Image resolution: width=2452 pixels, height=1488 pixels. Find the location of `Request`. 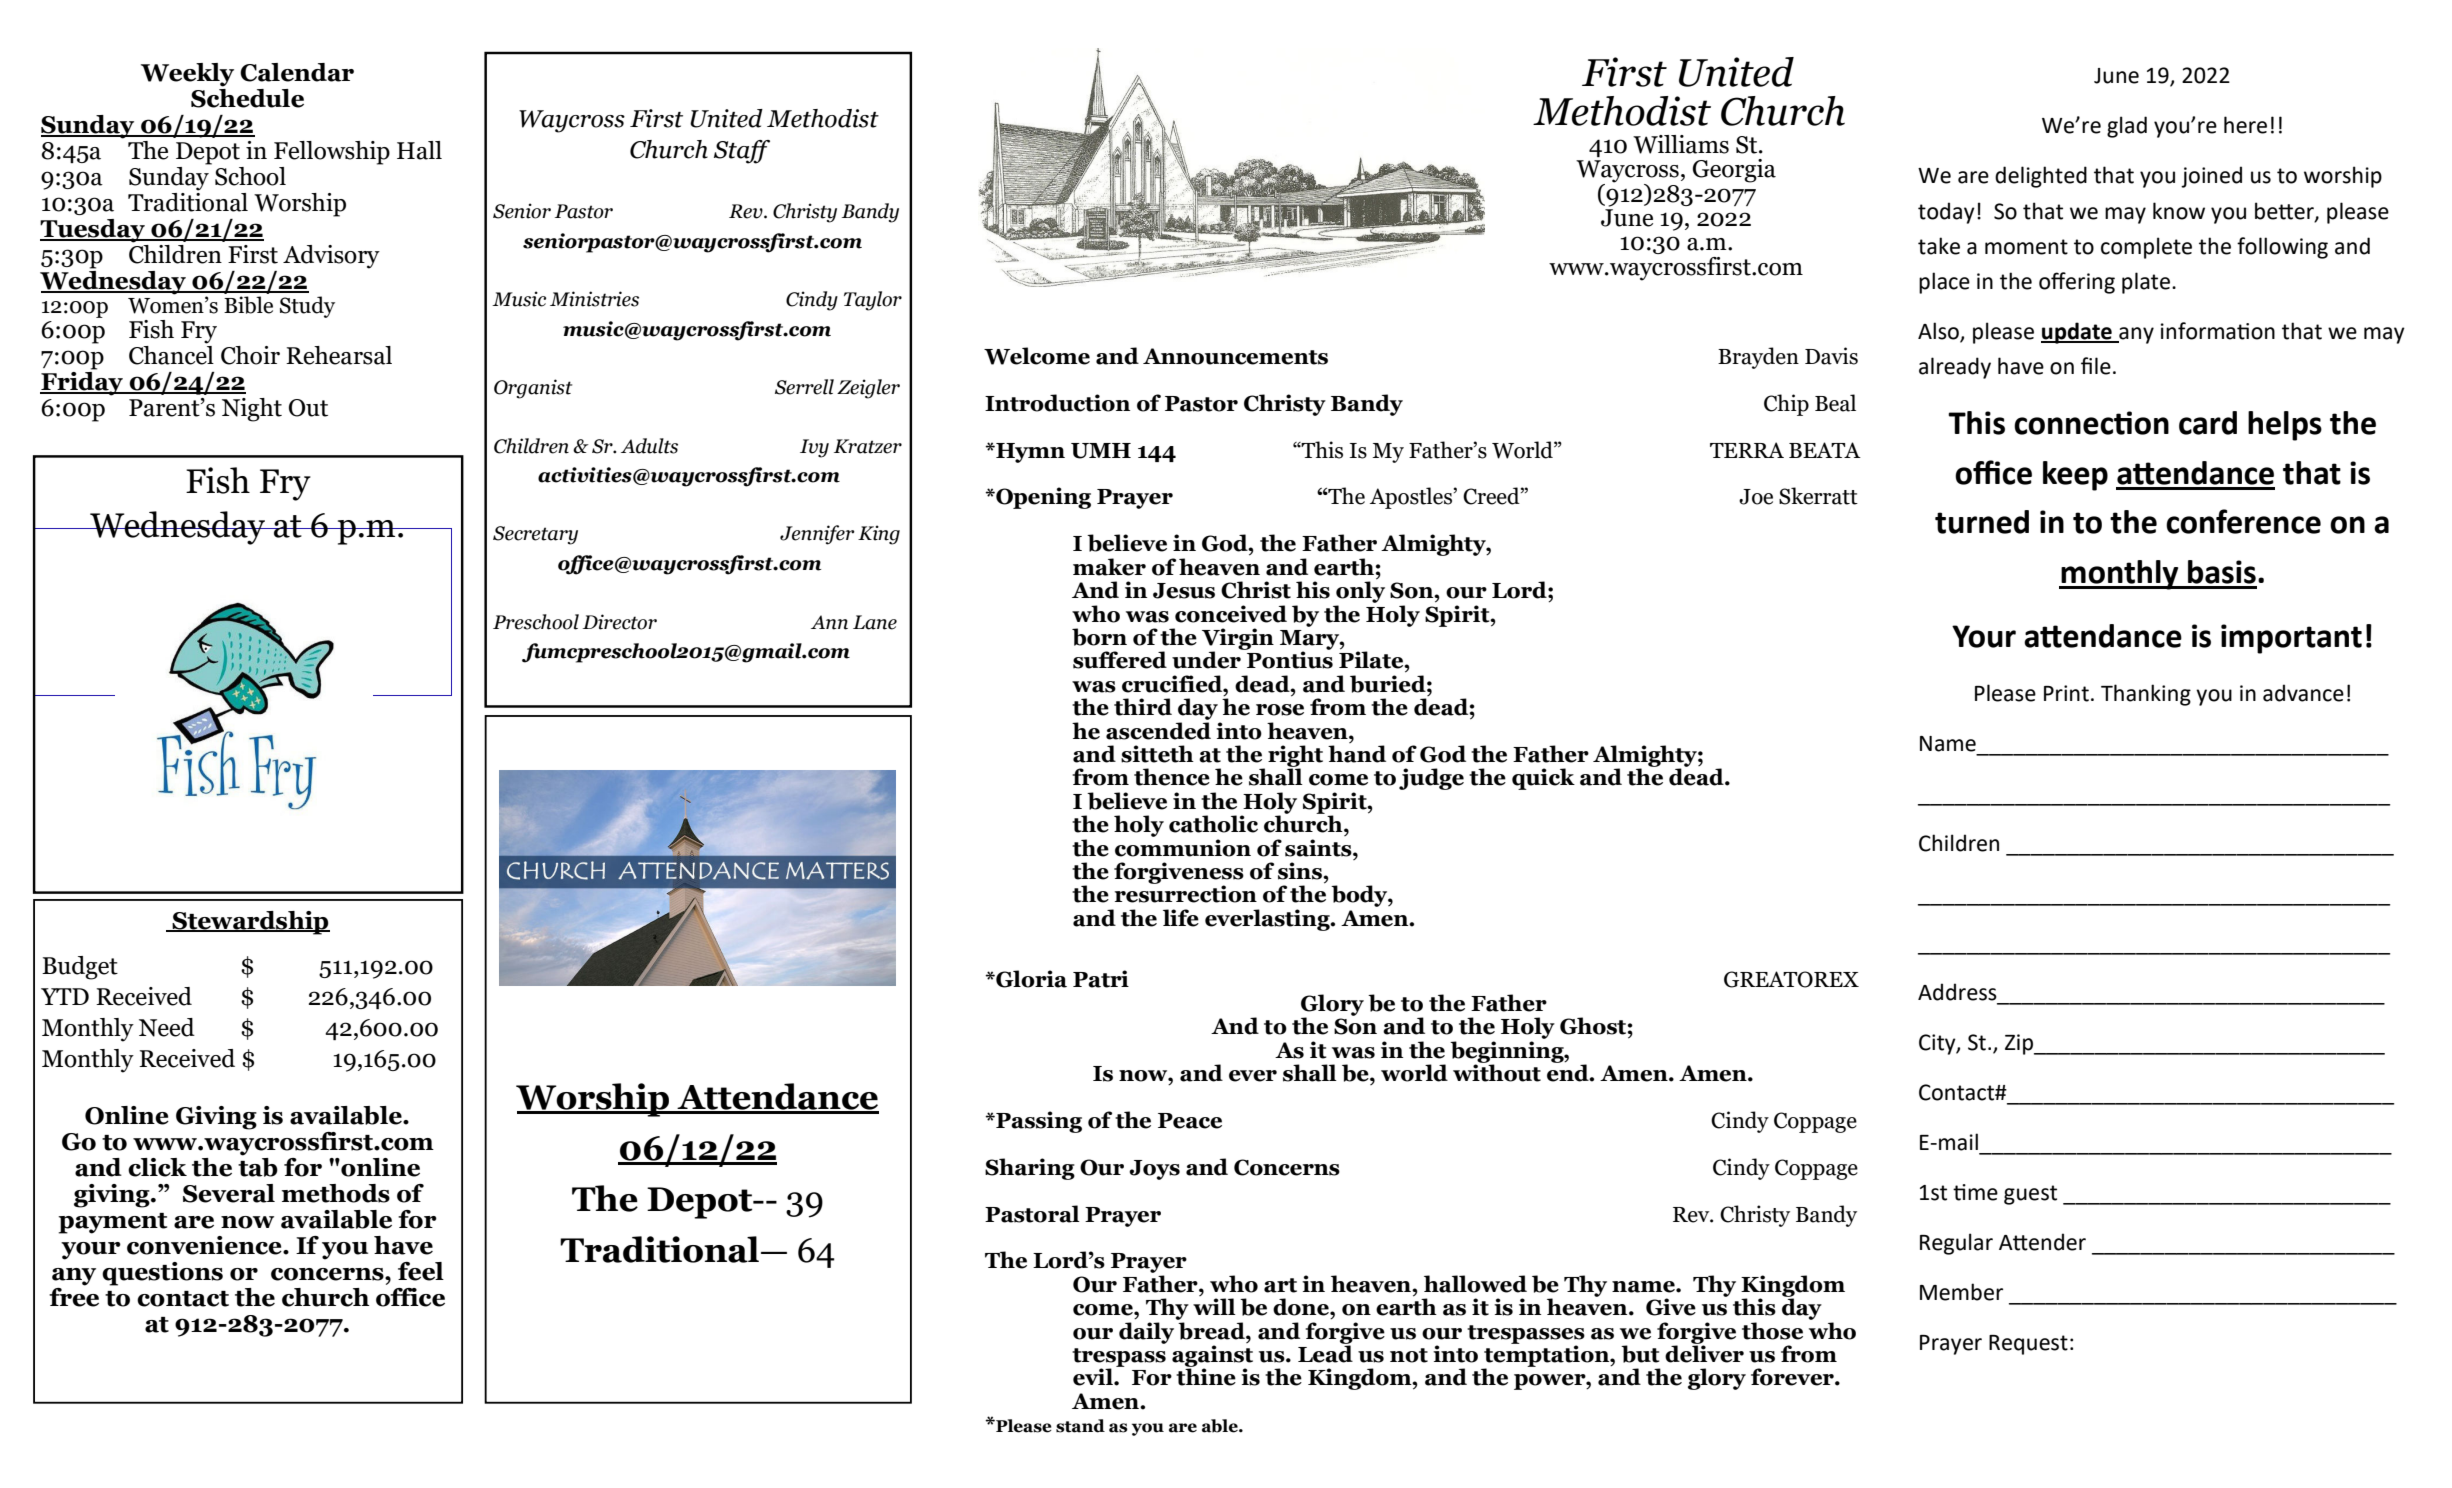

Request is located at coordinates (2028, 1345).
